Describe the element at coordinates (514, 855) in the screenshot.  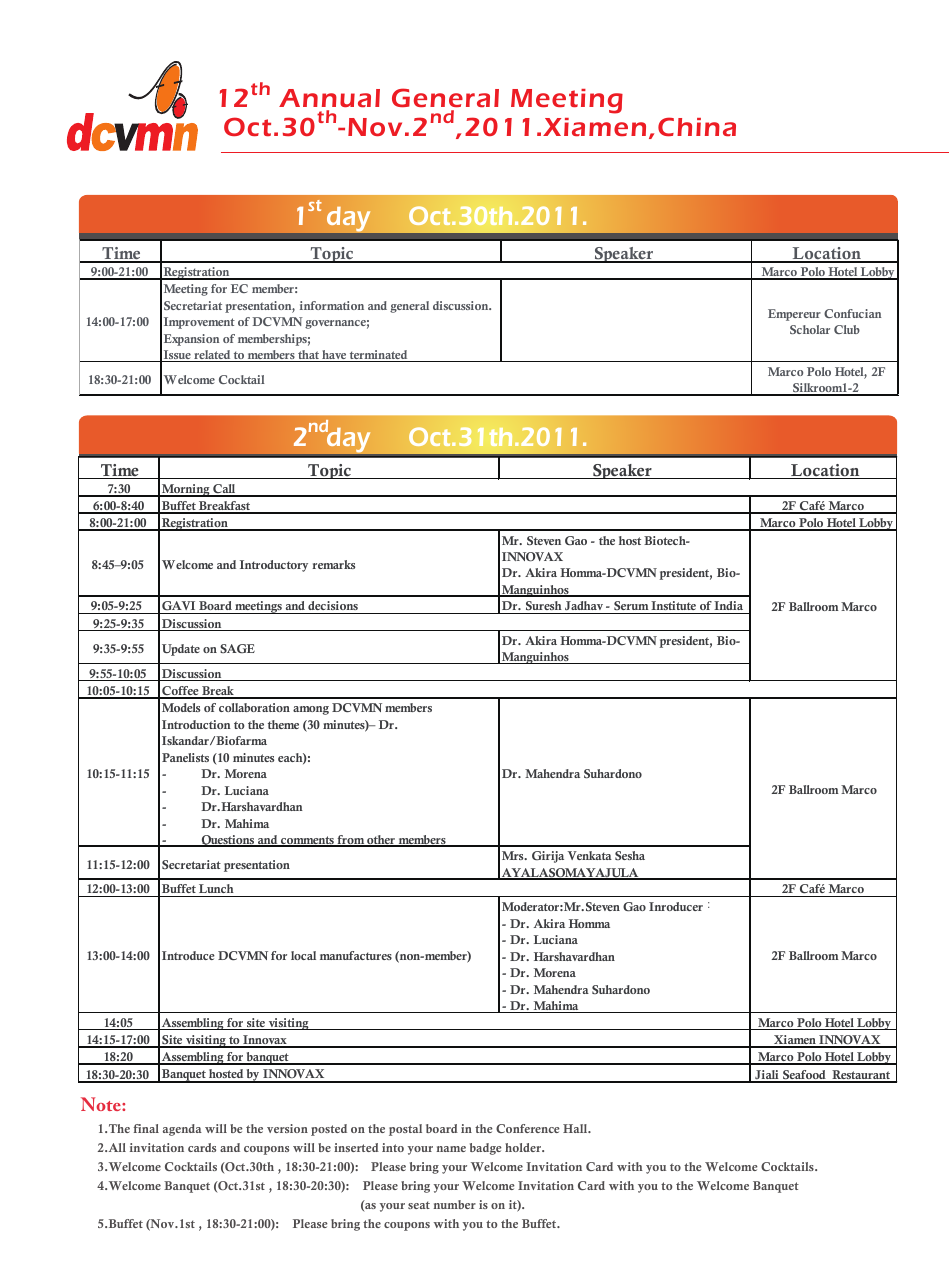
I see `Mrs` at that location.
